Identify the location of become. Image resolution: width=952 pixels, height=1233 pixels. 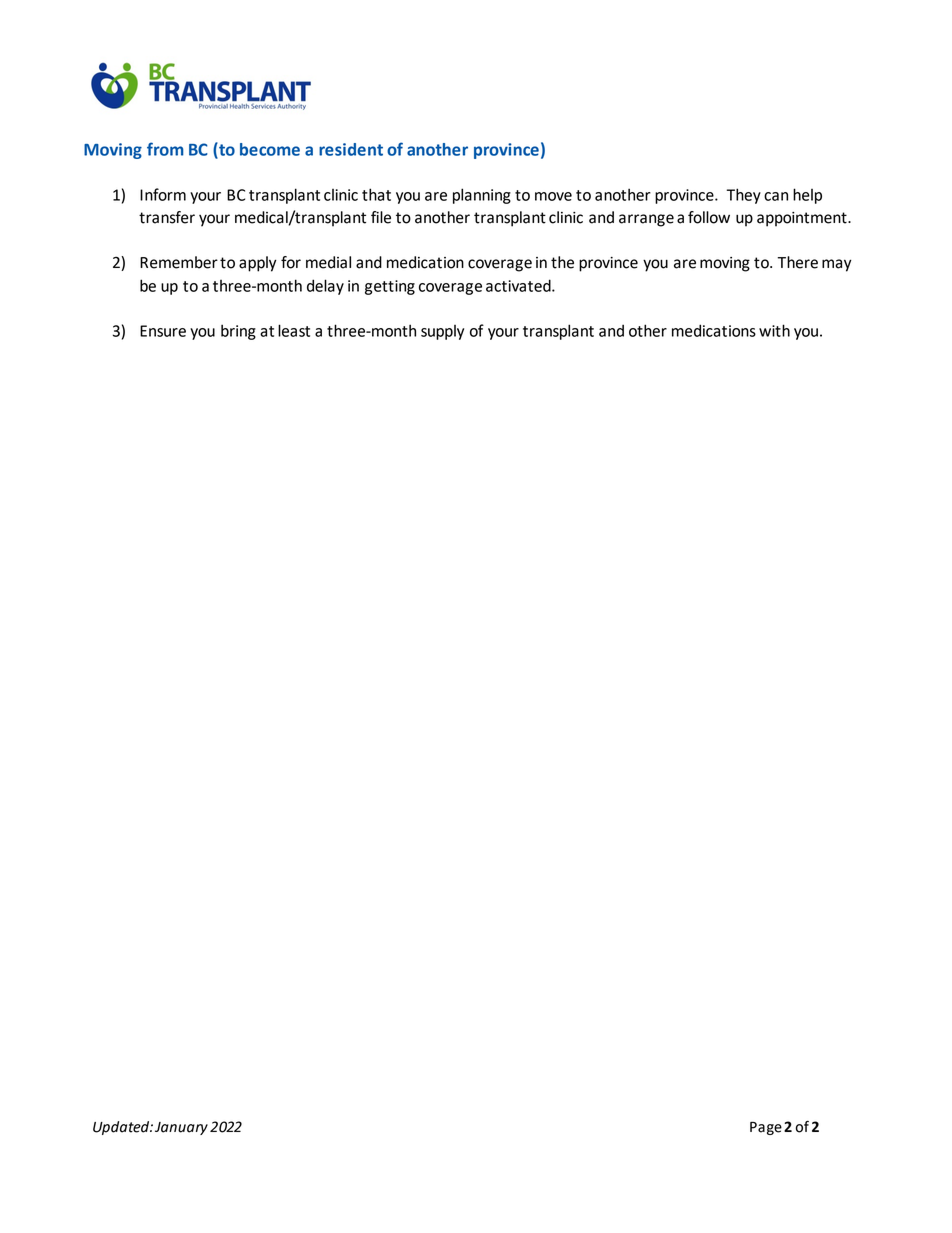
(270, 149).
